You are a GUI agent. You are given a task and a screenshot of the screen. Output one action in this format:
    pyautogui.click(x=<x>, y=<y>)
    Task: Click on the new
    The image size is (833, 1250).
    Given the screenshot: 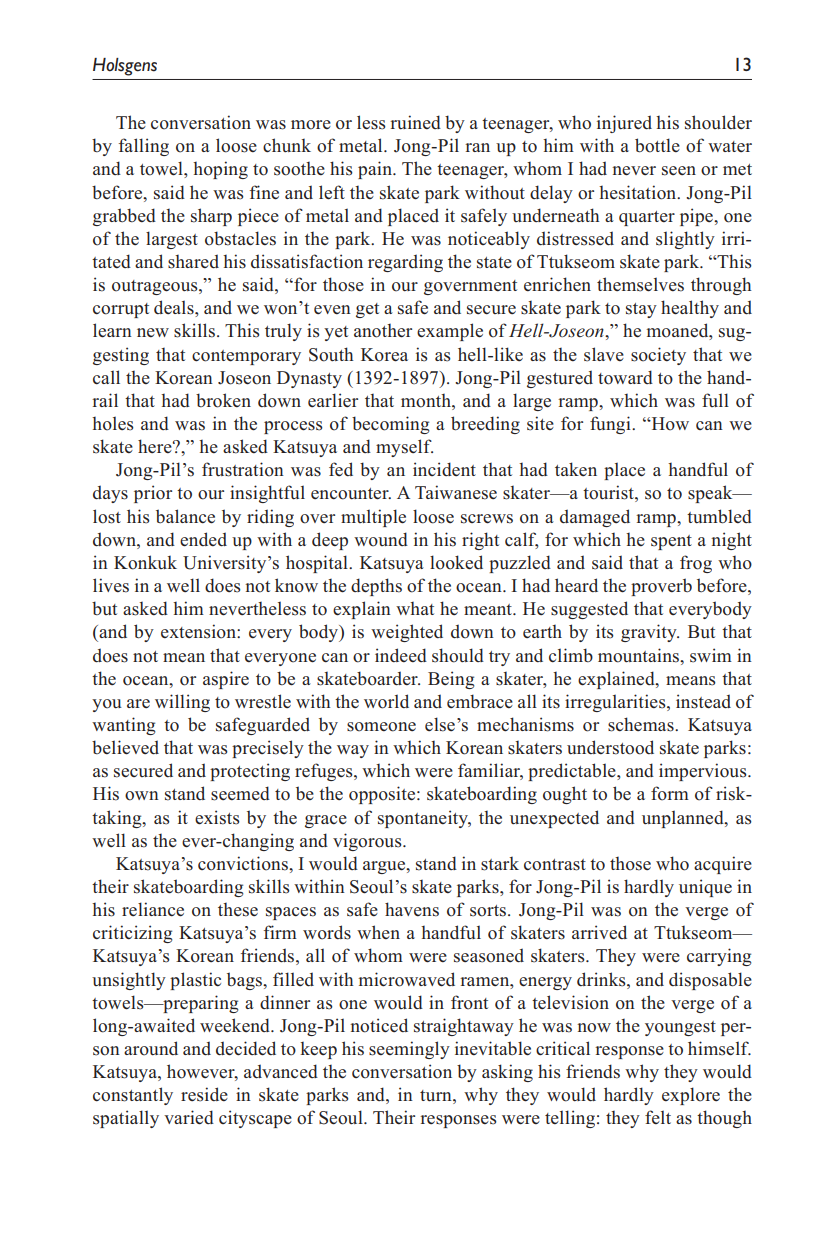 What is the action you would take?
    pyautogui.click(x=153, y=332)
